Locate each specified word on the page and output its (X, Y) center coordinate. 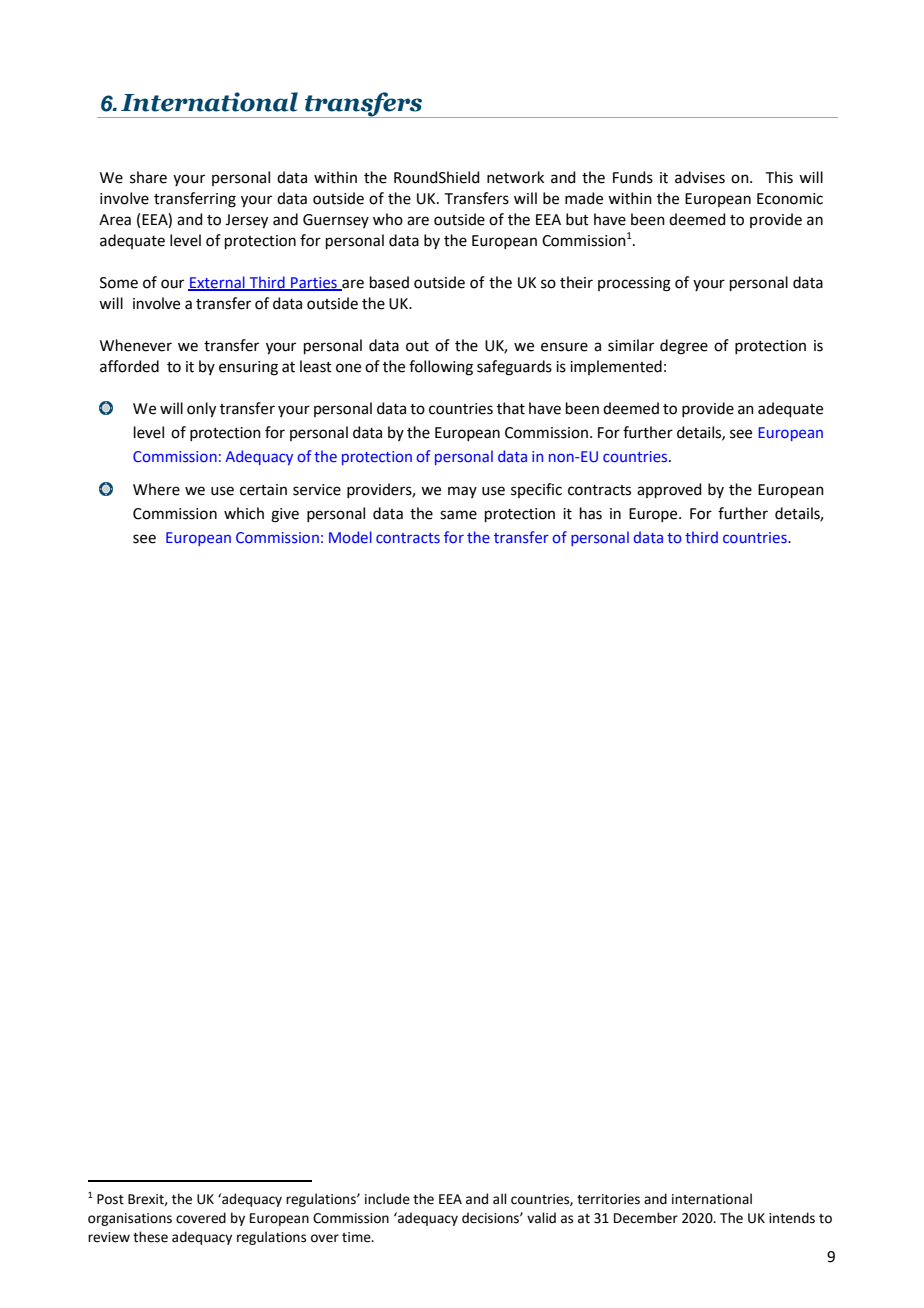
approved (669, 490)
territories (608, 1199)
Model (350, 537)
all (500, 1199)
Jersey (246, 221)
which (244, 513)
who (388, 219)
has (591, 513)
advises (700, 177)
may (462, 492)
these (150, 1237)
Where (156, 489)
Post (110, 1199)
